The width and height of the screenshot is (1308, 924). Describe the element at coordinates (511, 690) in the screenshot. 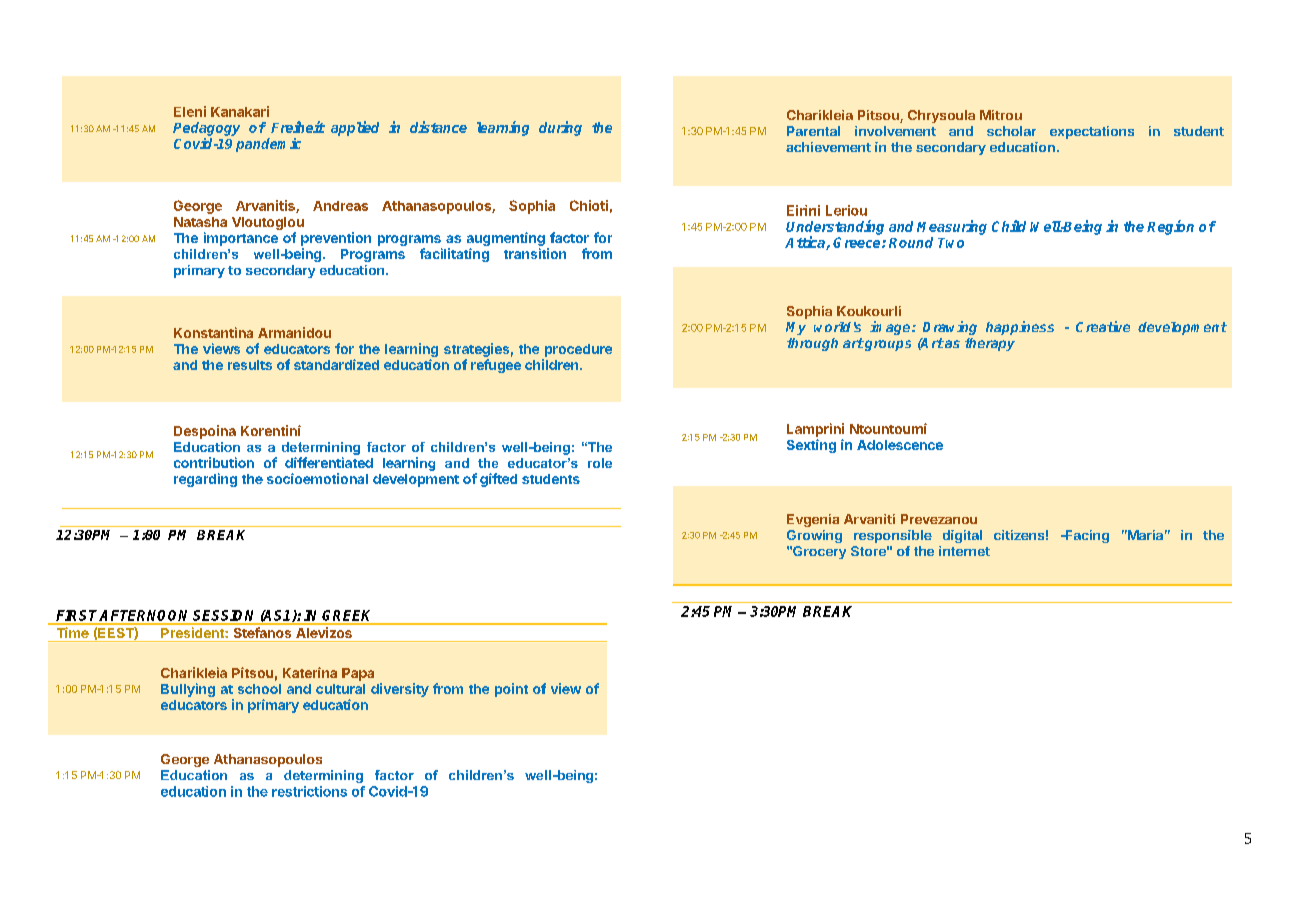

I see `point` at that location.
